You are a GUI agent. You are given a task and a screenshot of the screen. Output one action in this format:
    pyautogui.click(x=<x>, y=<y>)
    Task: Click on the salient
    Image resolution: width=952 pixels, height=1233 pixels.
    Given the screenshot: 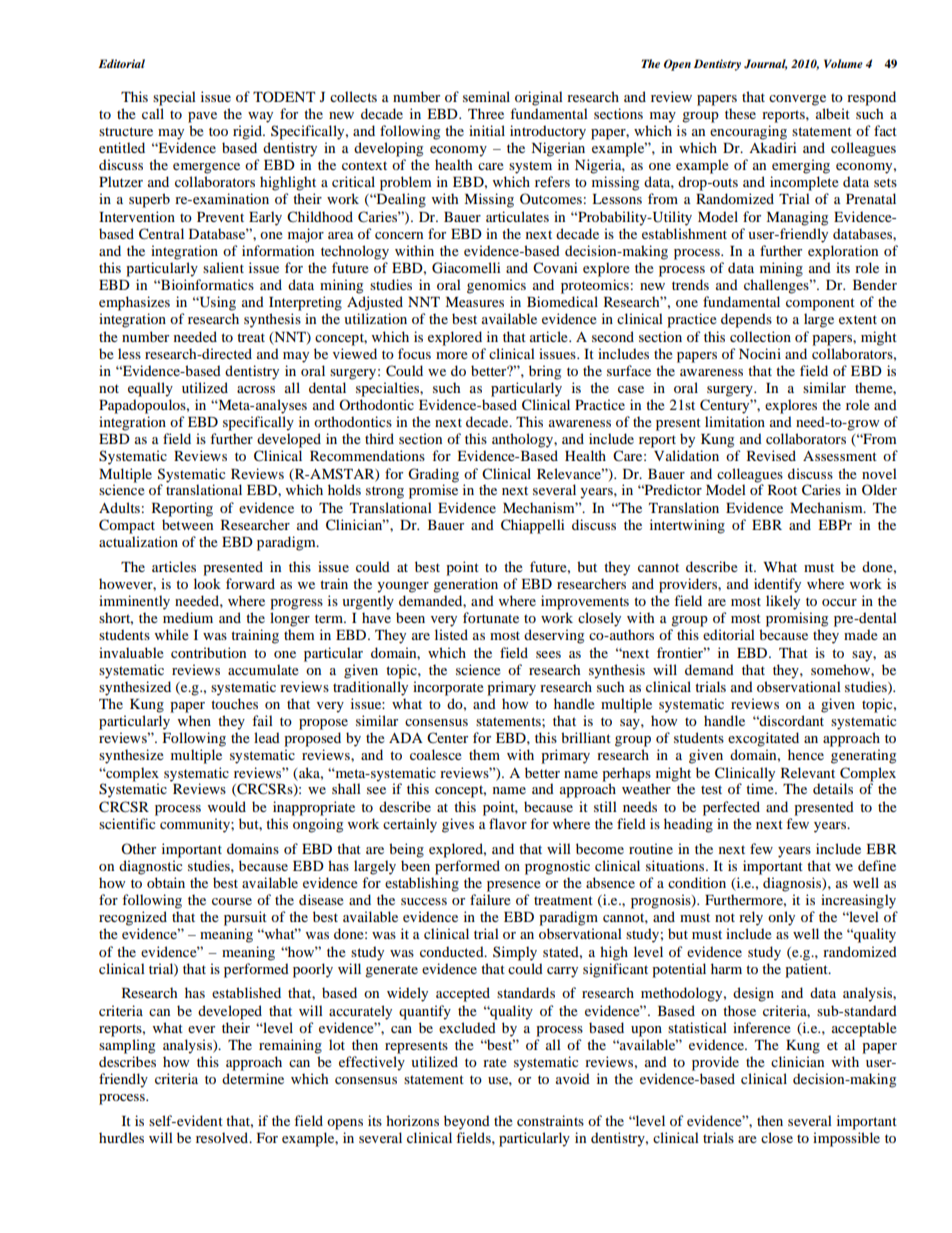 What is the action you would take?
    pyautogui.click(x=223, y=267)
